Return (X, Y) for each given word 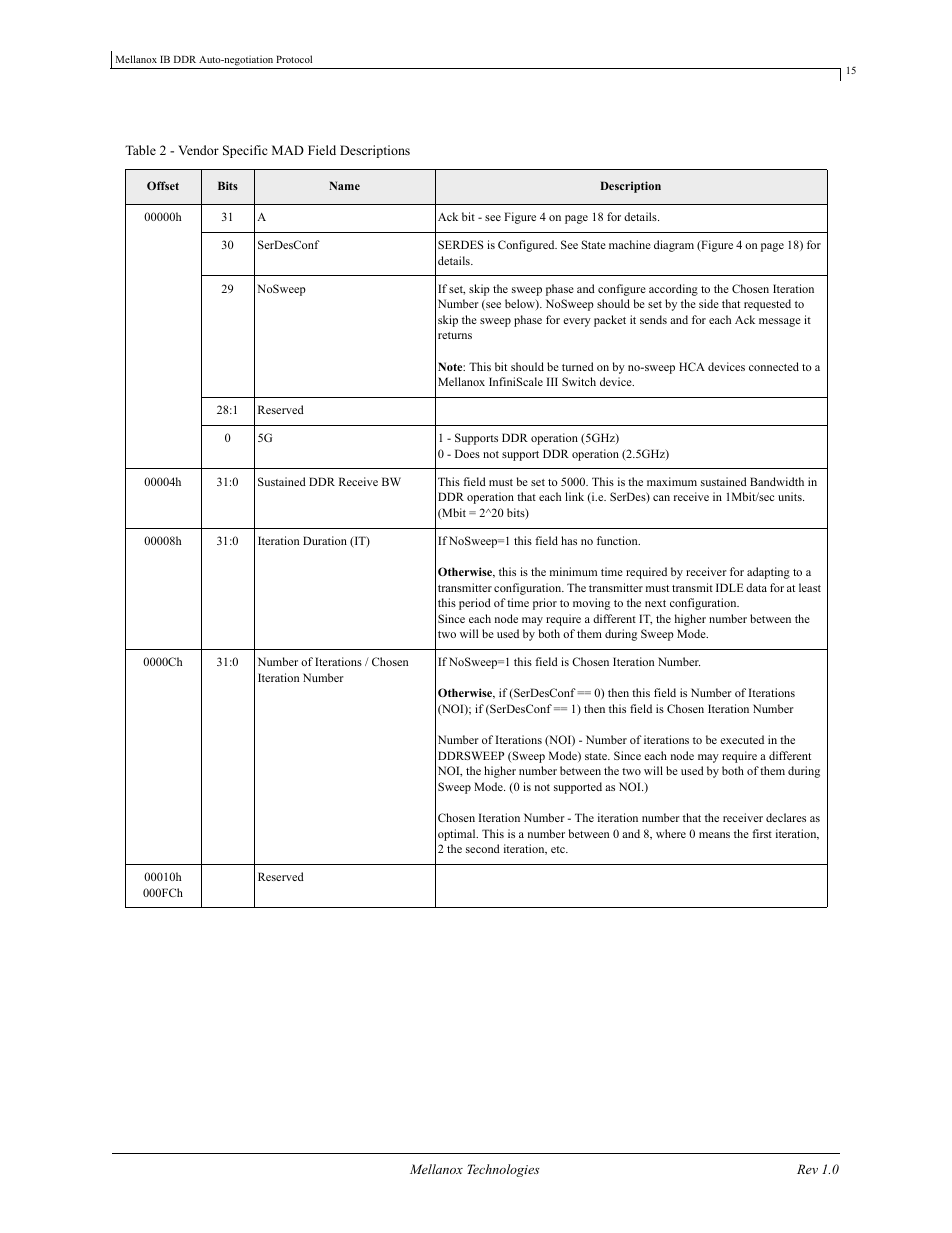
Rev (807, 1169)
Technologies (503, 1170)
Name (344, 185)
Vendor (198, 150)
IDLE (730, 587)
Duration (325, 540)
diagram (674, 246)
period (475, 604)
